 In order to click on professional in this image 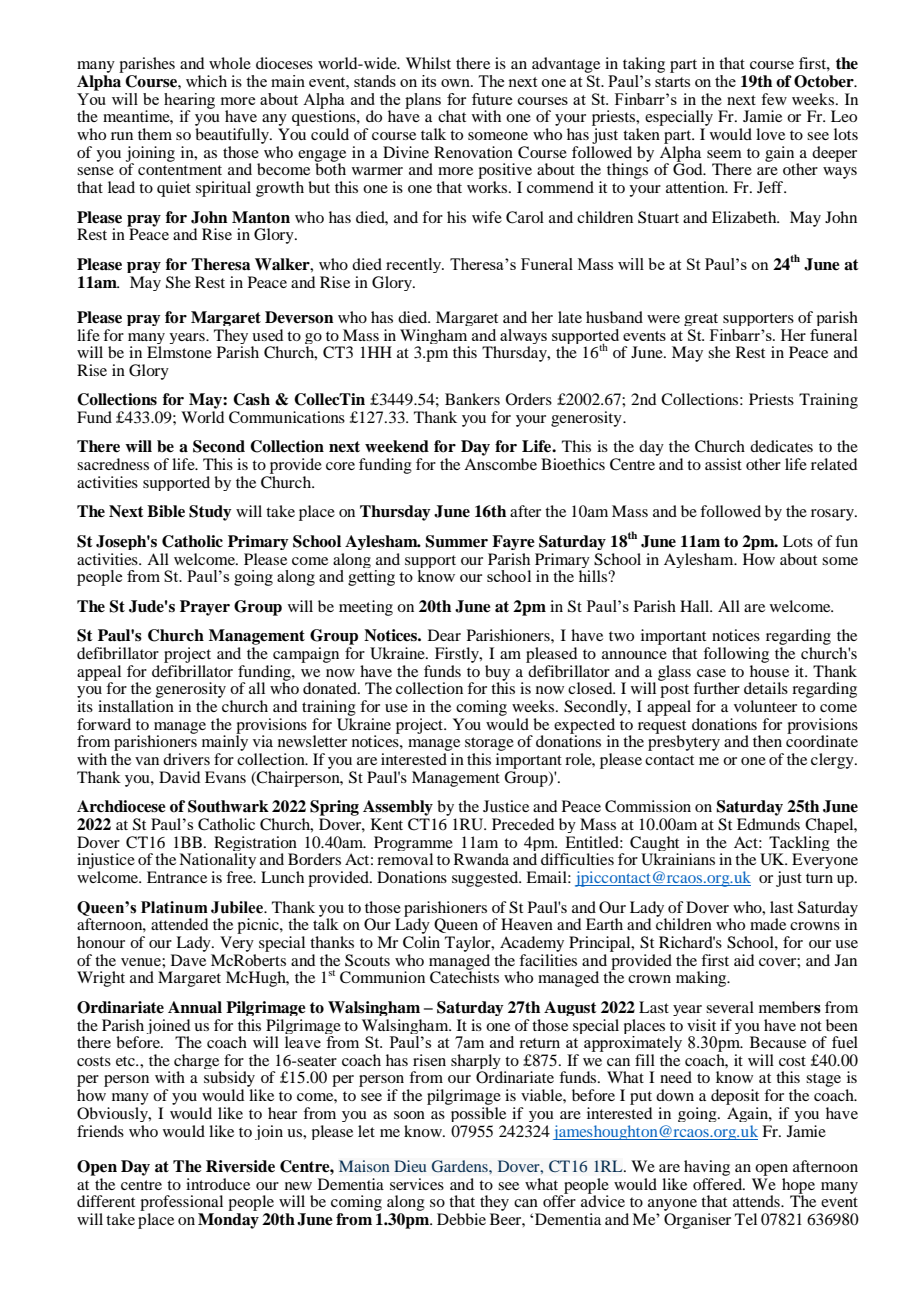, I will do `click(181, 1203)`.
